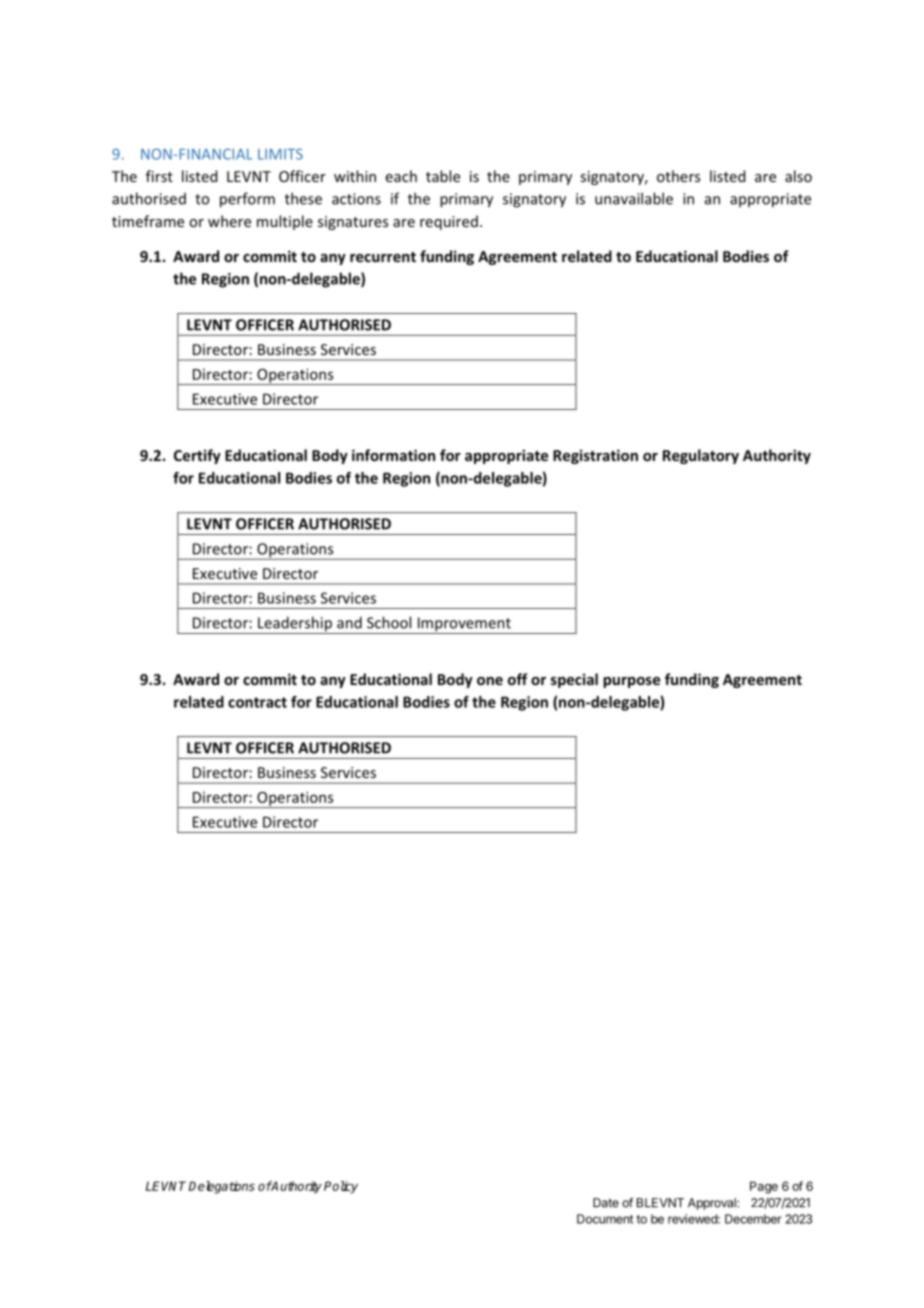  I want to click on Certify, so click(197, 456).
